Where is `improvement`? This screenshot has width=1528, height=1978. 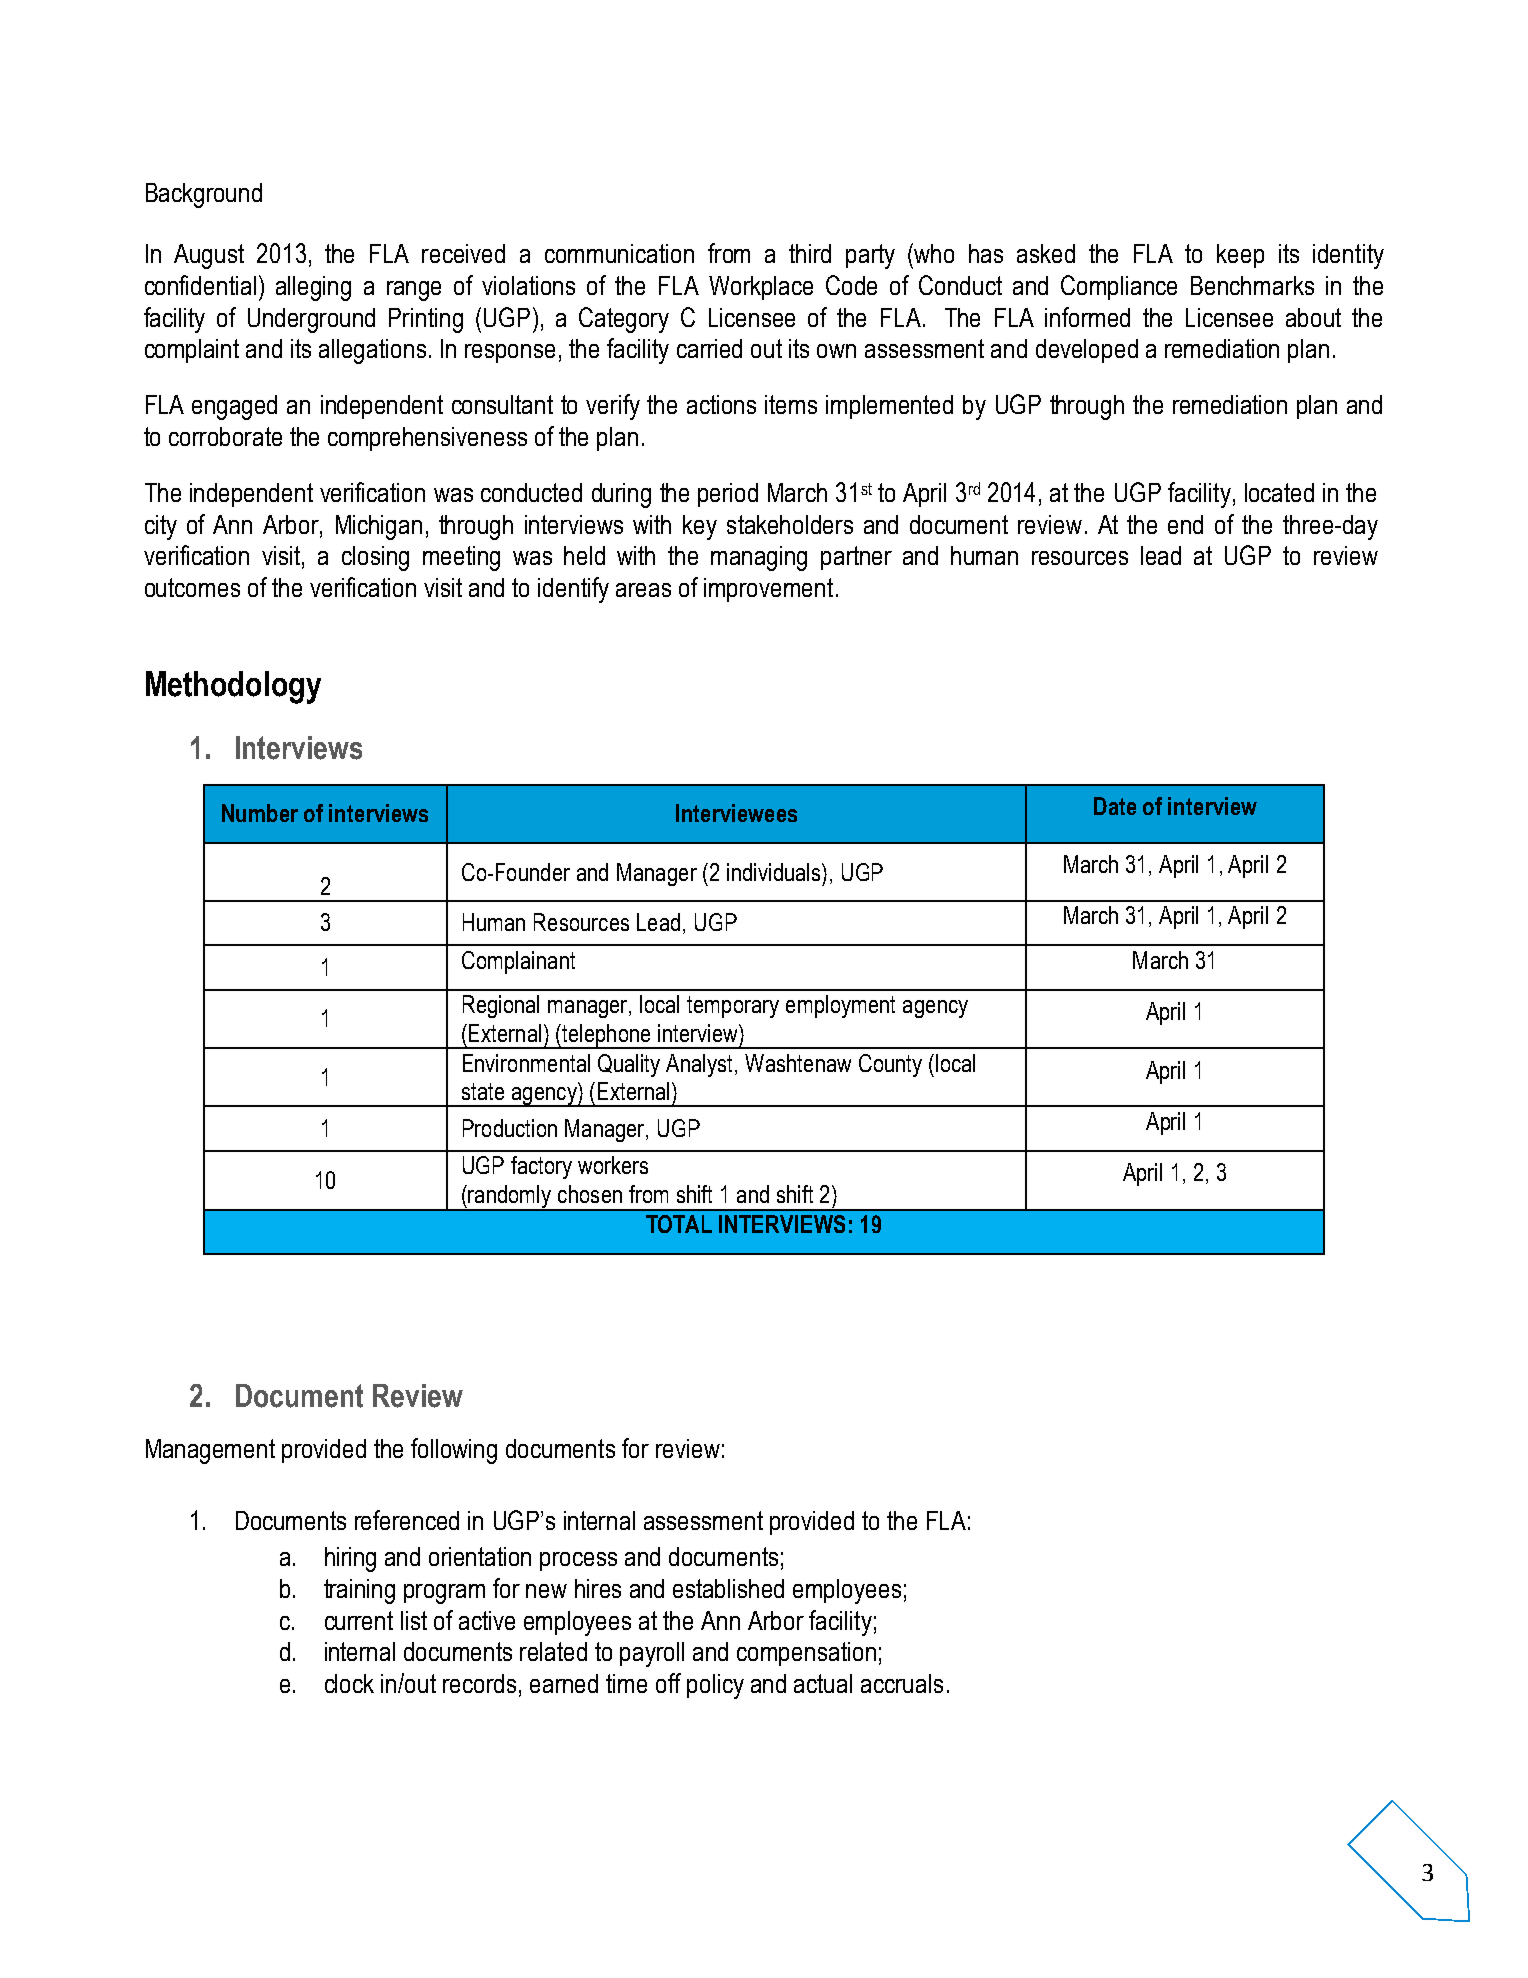
improvement is located at coordinates (768, 590).
